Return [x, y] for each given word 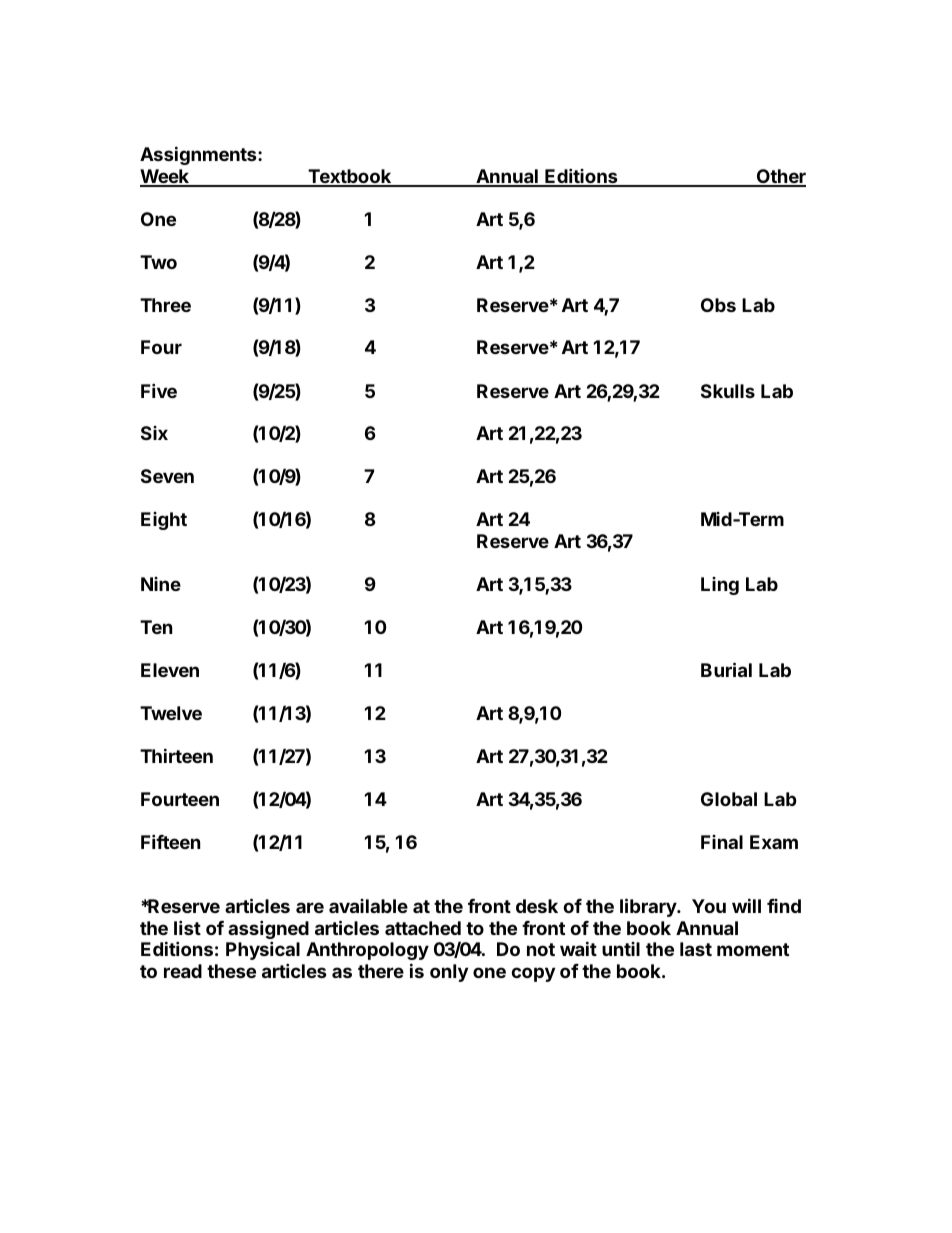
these [231, 971]
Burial [726, 669]
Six [154, 433]
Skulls [728, 391]
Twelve [171, 713]
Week [165, 177]
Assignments [199, 155]
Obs [718, 305]
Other [780, 177]
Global [729, 799]
